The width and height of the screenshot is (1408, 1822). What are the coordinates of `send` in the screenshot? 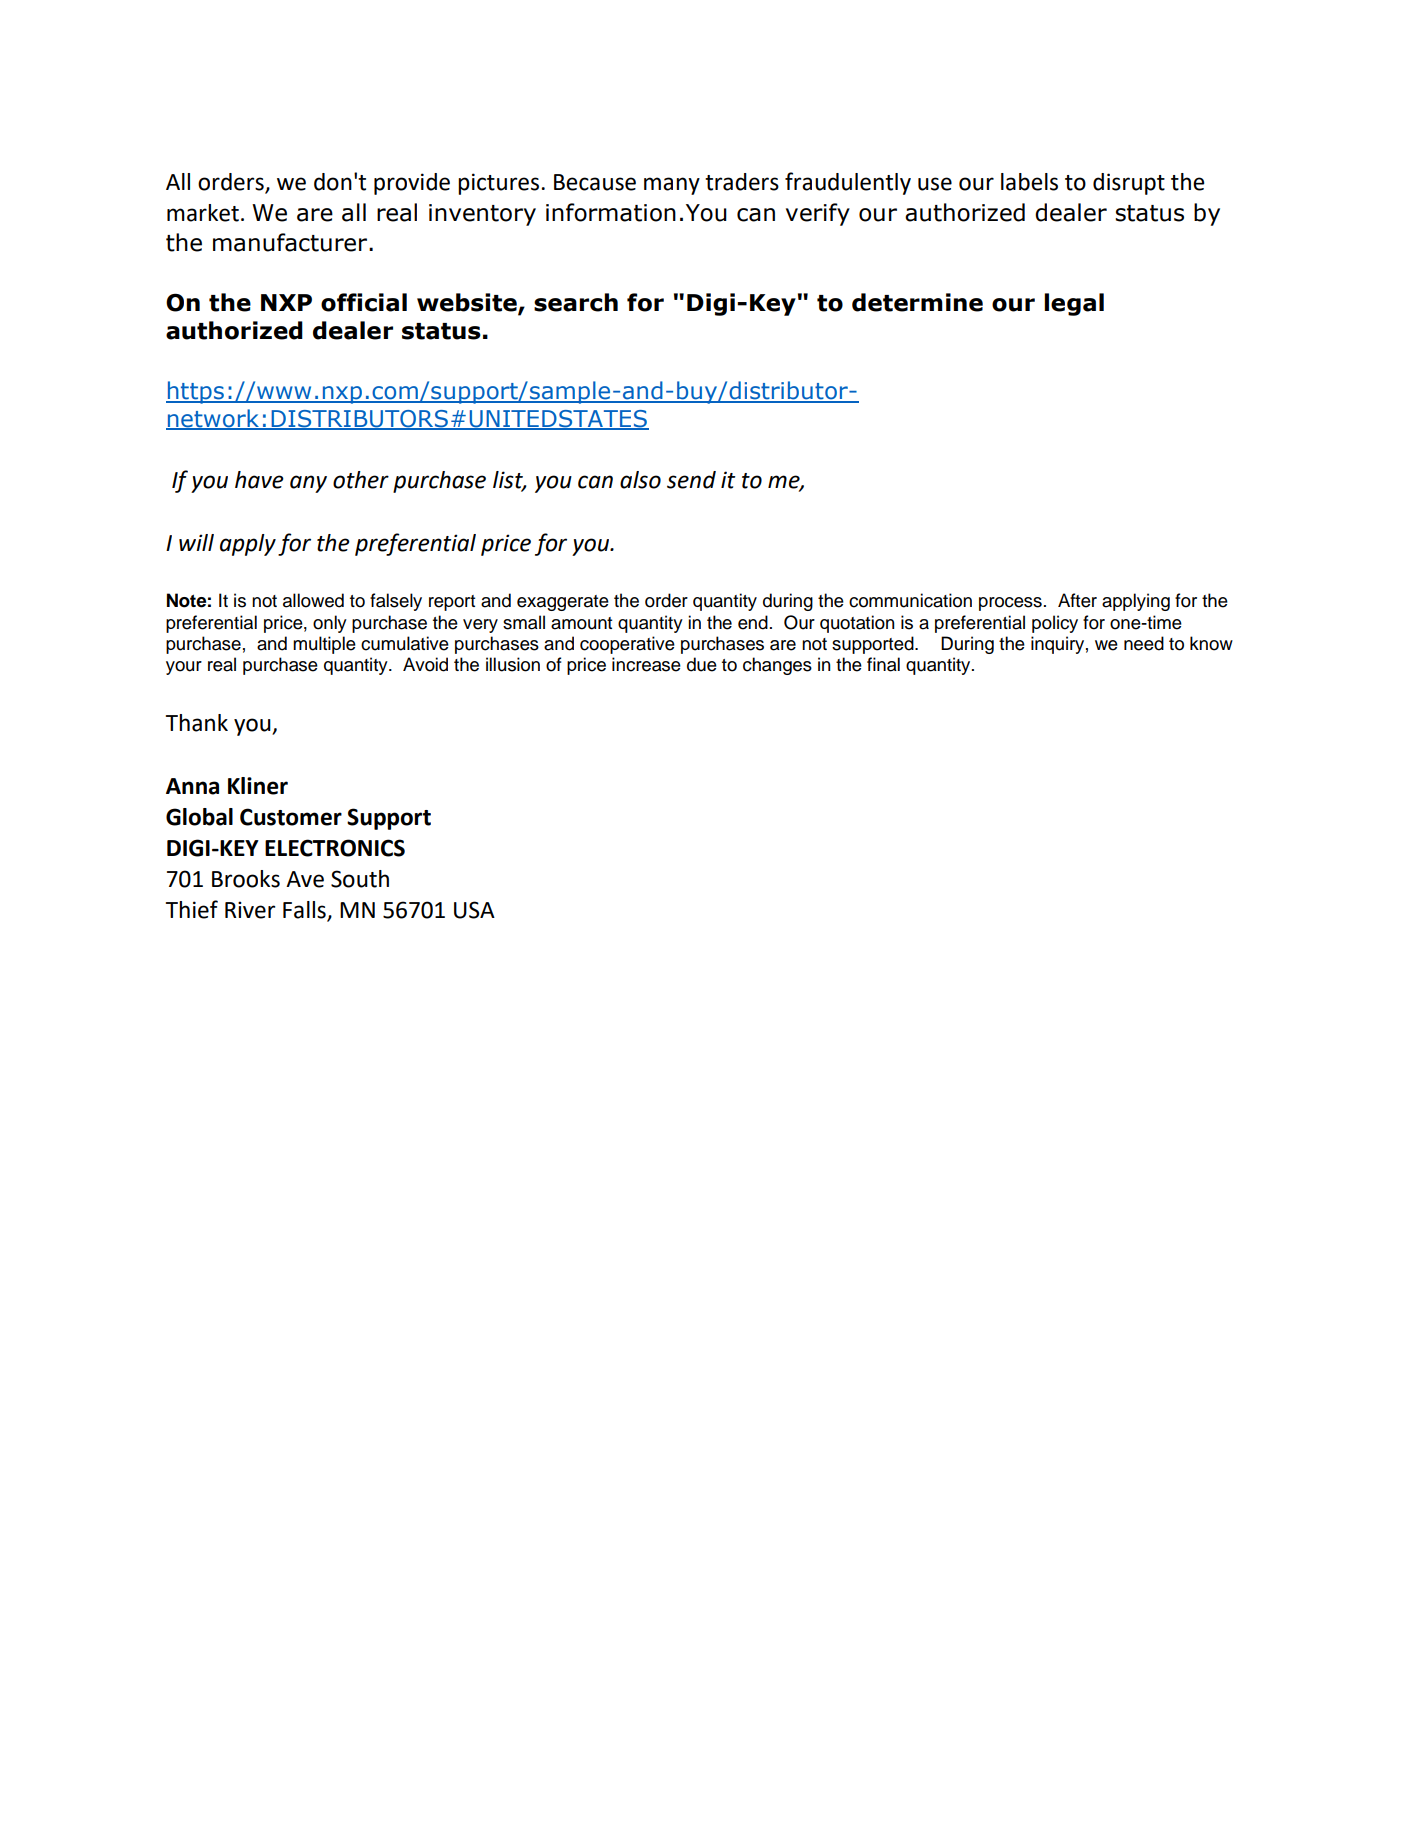 It's located at (691, 480).
